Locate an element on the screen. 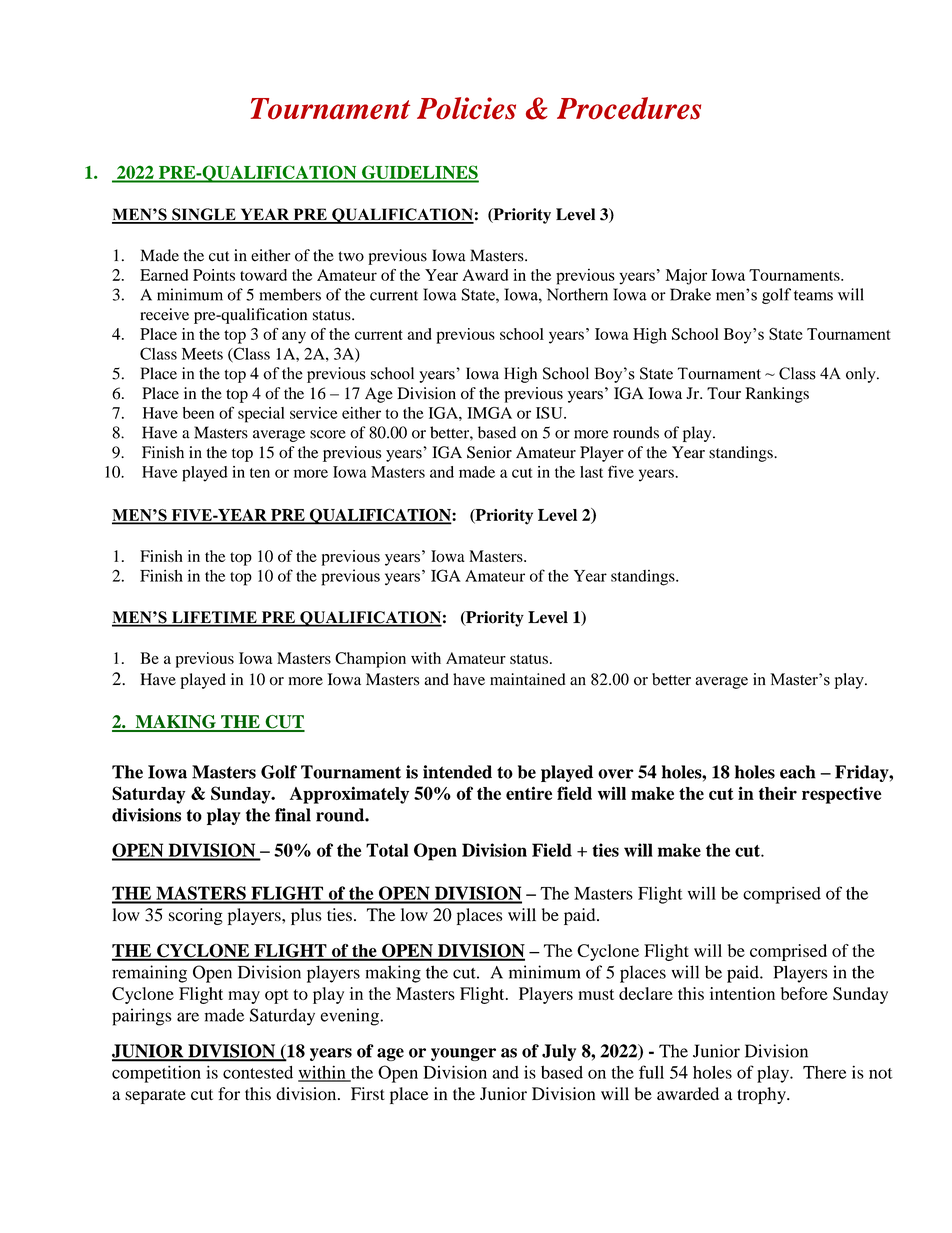  their is located at coordinates (778, 793).
